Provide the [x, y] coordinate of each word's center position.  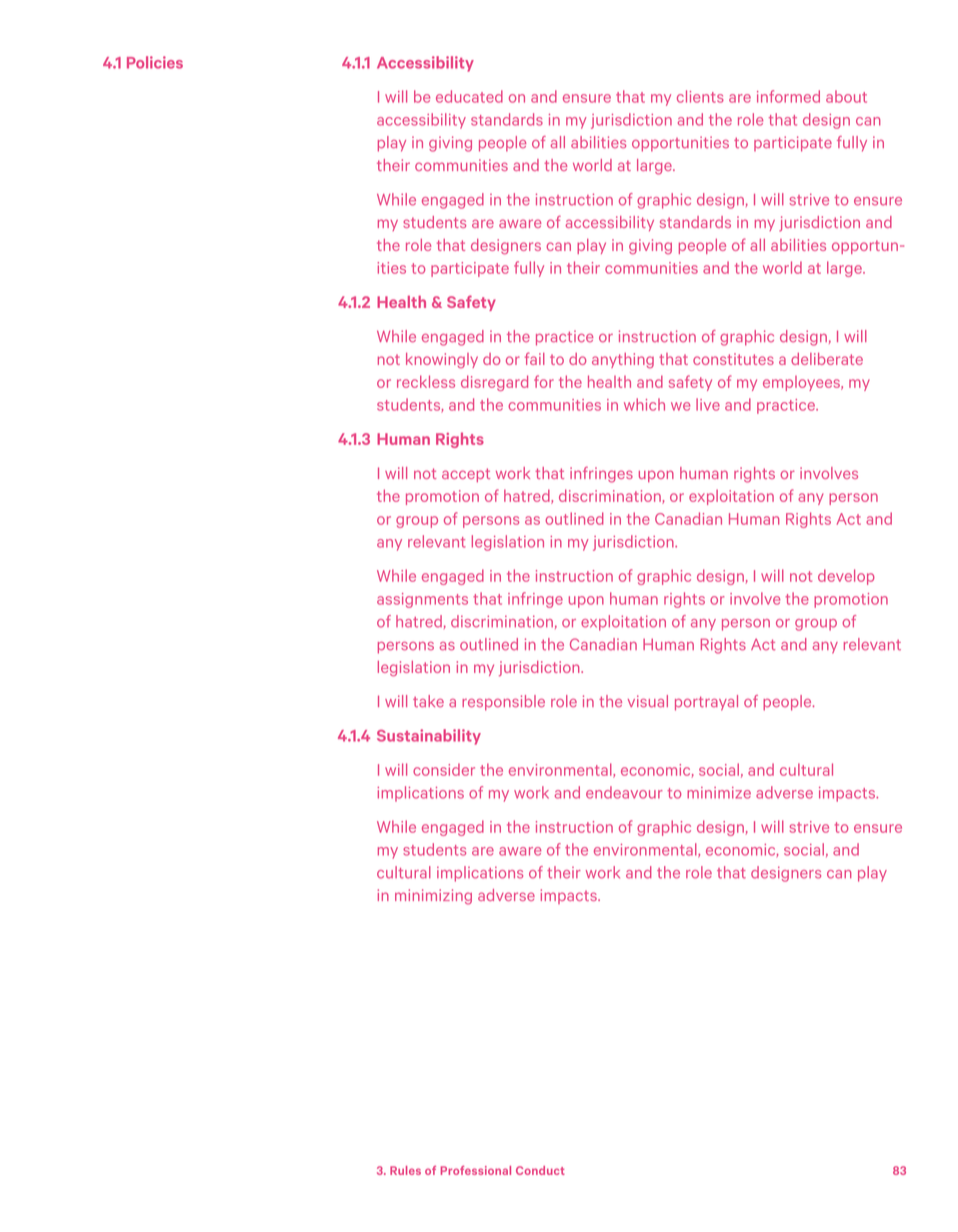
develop [846, 577]
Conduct [540, 1170]
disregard [494, 383]
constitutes [733, 359]
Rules [405, 1170]
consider [444, 769]
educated [469, 96]
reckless [426, 381]
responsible [503, 703]
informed [788, 96]
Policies [155, 62]
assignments [422, 600]
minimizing [433, 897]
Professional [476, 1170]
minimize [719, 793]
